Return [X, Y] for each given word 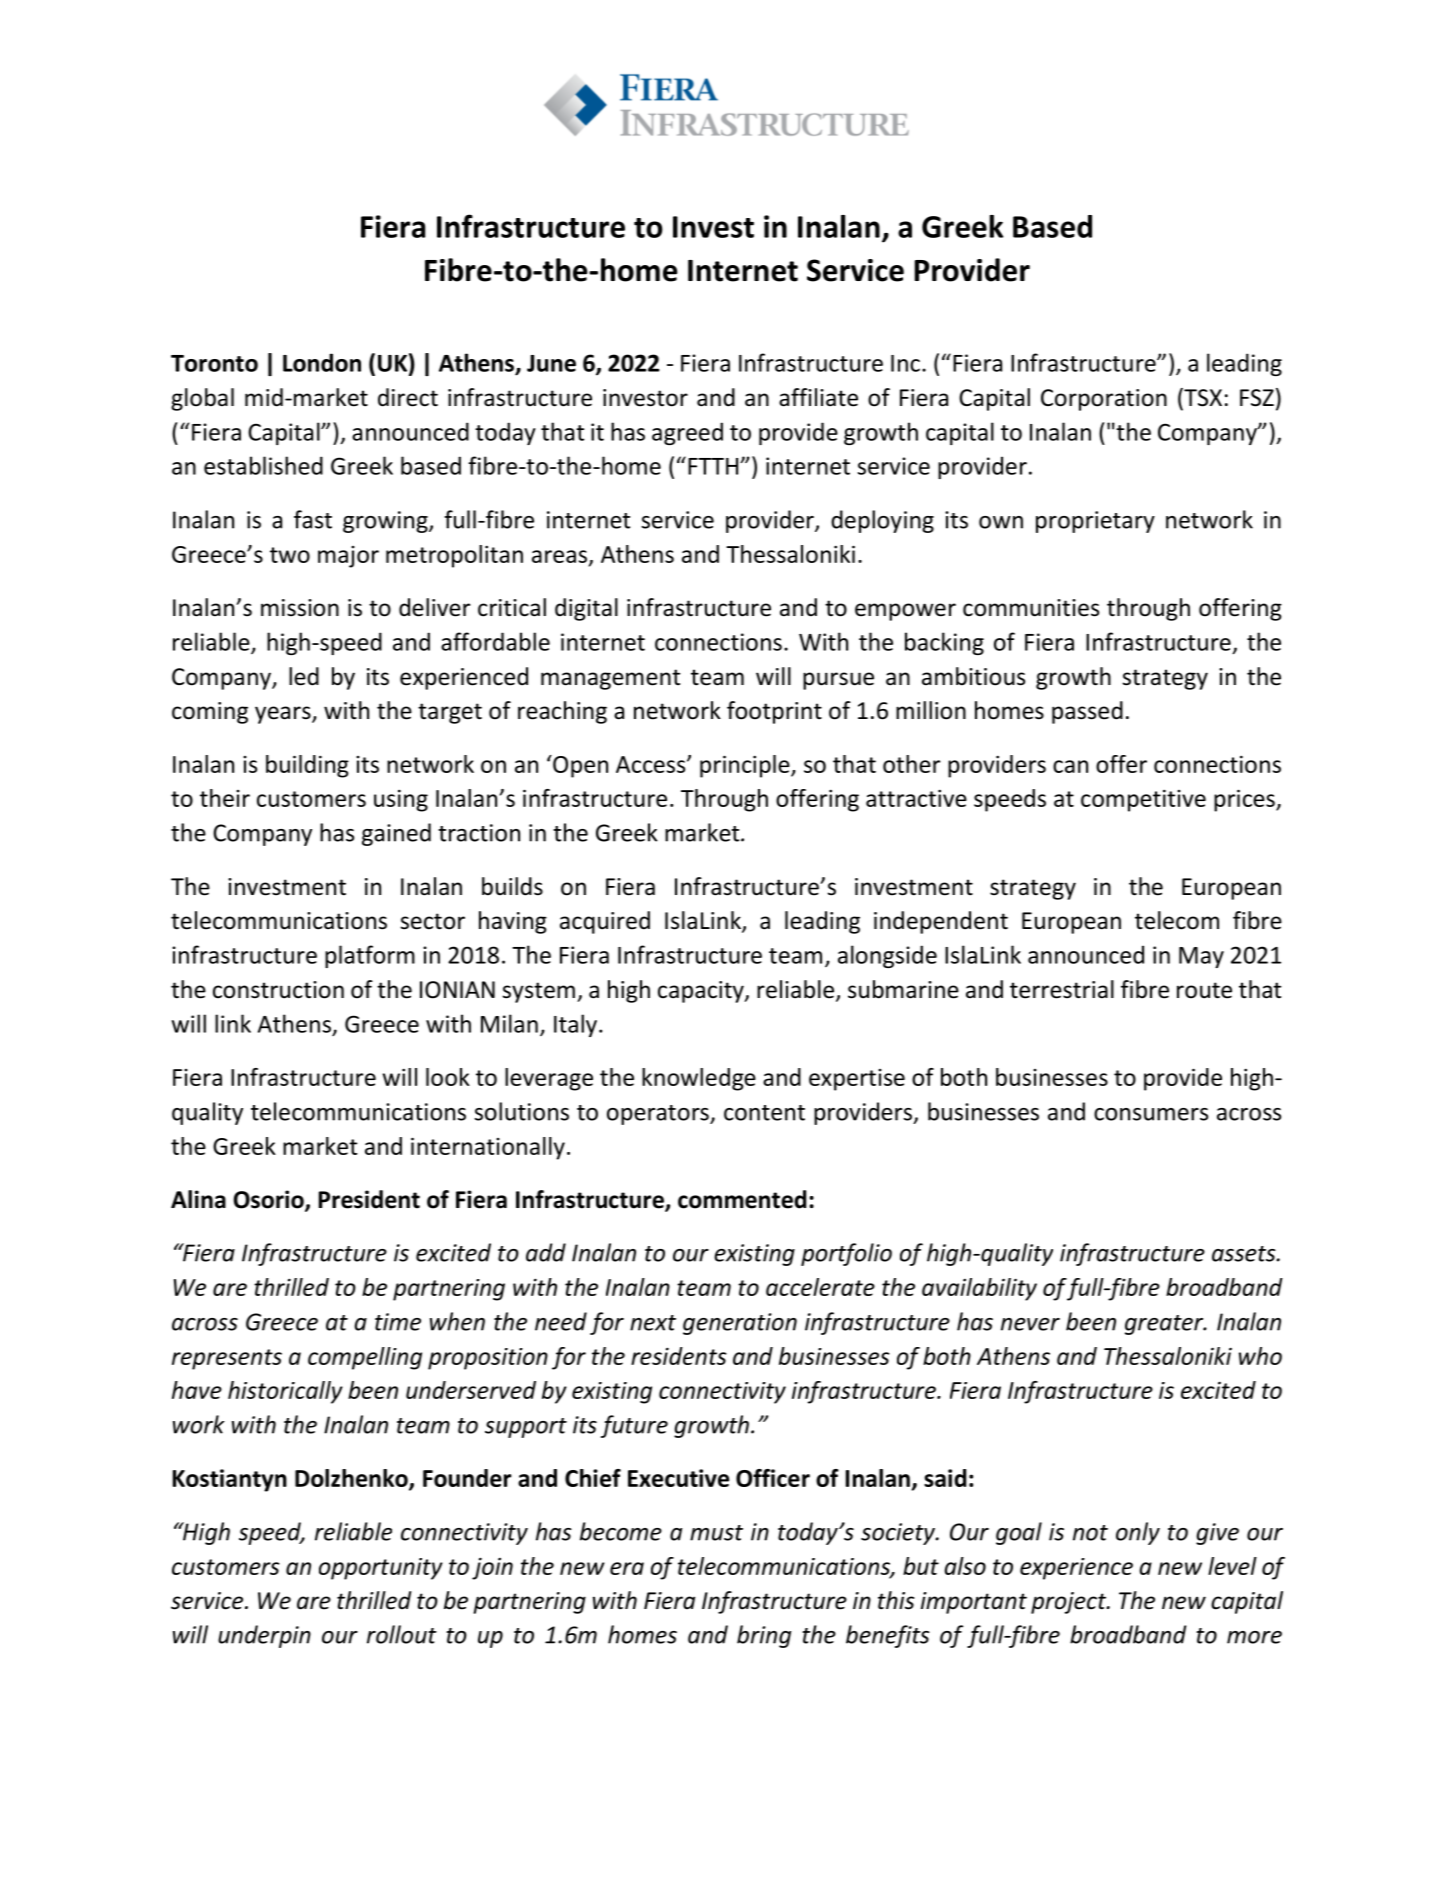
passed [1087, 712]
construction [278, 990]
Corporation [1104, 400]
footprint [774, 712]
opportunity [381, 1569]
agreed [687, 433]
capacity [702, 992]
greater [1165, 1325]
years [284, 715]
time [398, 1322]
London [322, 362]
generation [740, 1324]
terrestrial [1062, 989]
